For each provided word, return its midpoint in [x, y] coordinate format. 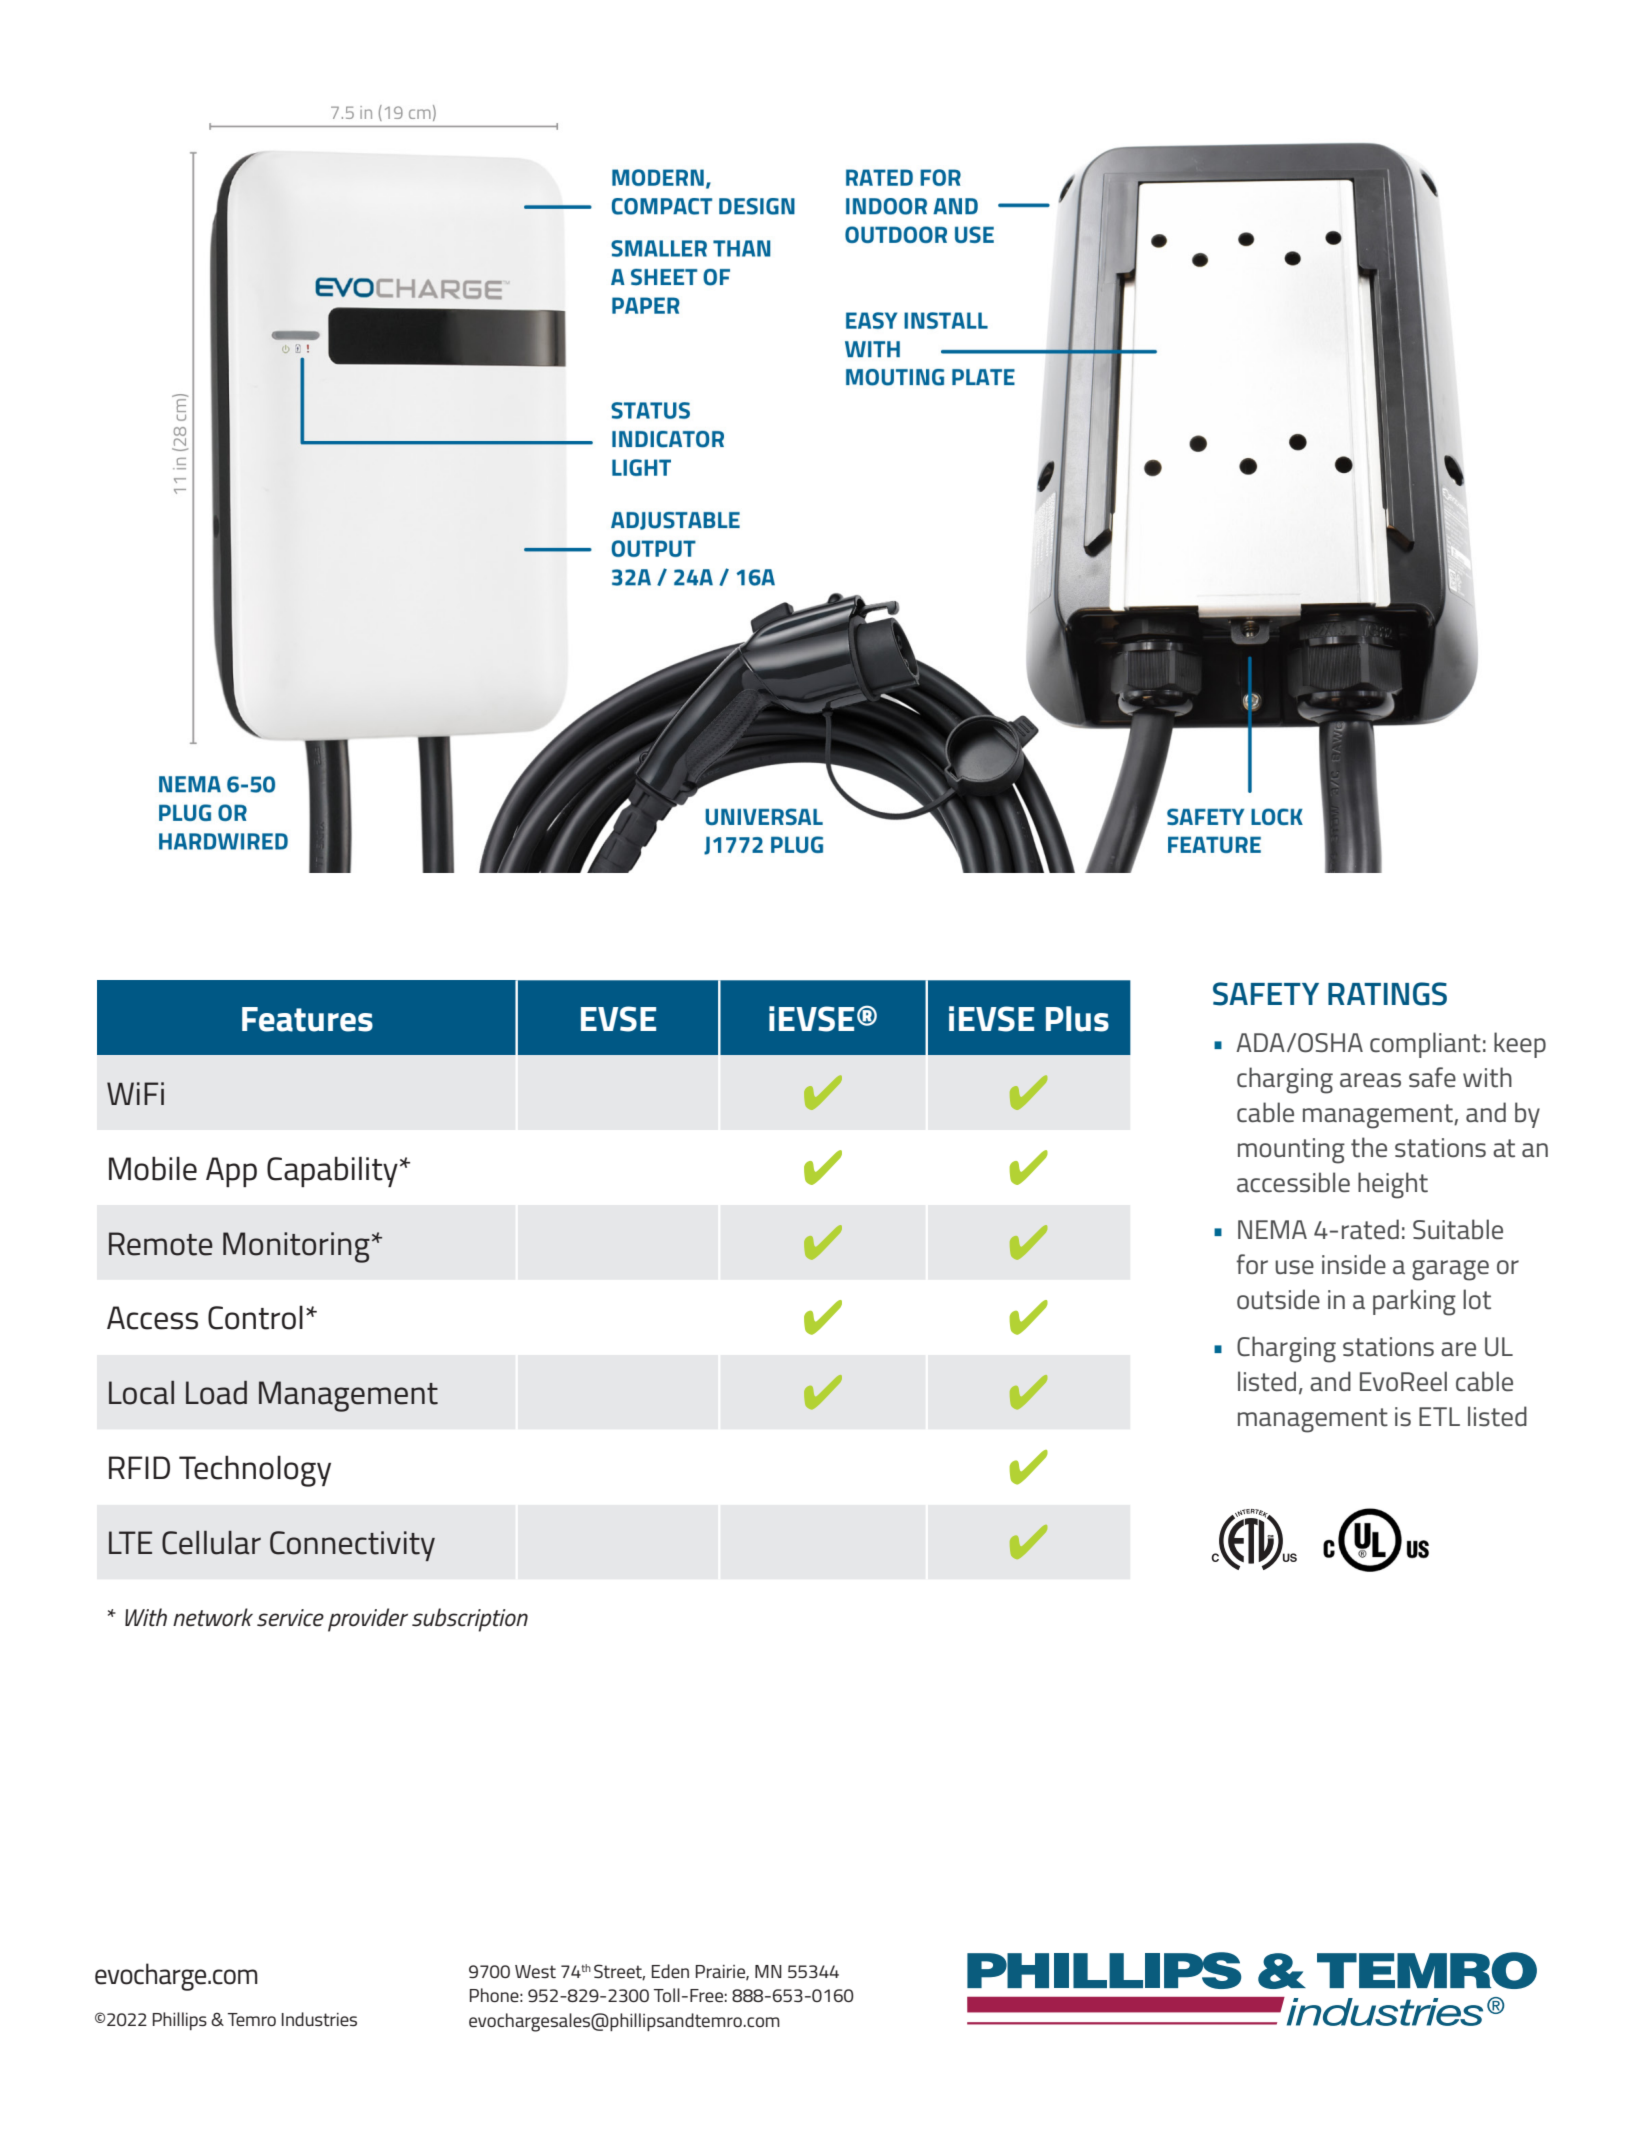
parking [1414, 1302]
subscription [470, 1620]
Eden [670, 1971]
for [1252, 1264]
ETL [1439, 1416]
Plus [1077, 1019]
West [535, 1971]
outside [1278, 1299]
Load [216, 1393]
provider [368, 1620]
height [1393, 1185]
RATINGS [1387, 994]
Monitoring [296, 1247]
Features [307, 1019]
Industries [319, 2019]
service [290, 1618]
